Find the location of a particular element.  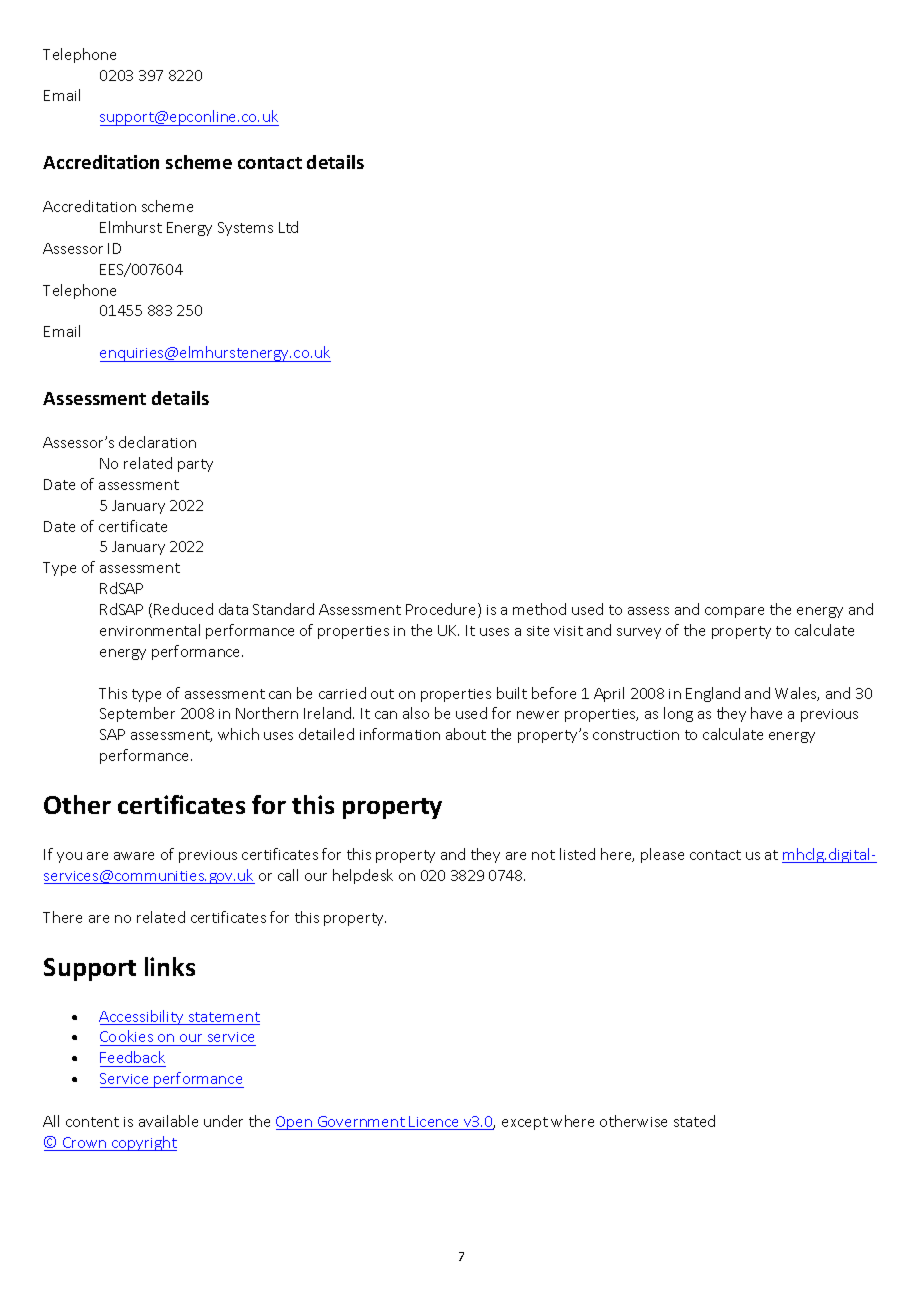

declaration is located at coordinates (157, 442).
